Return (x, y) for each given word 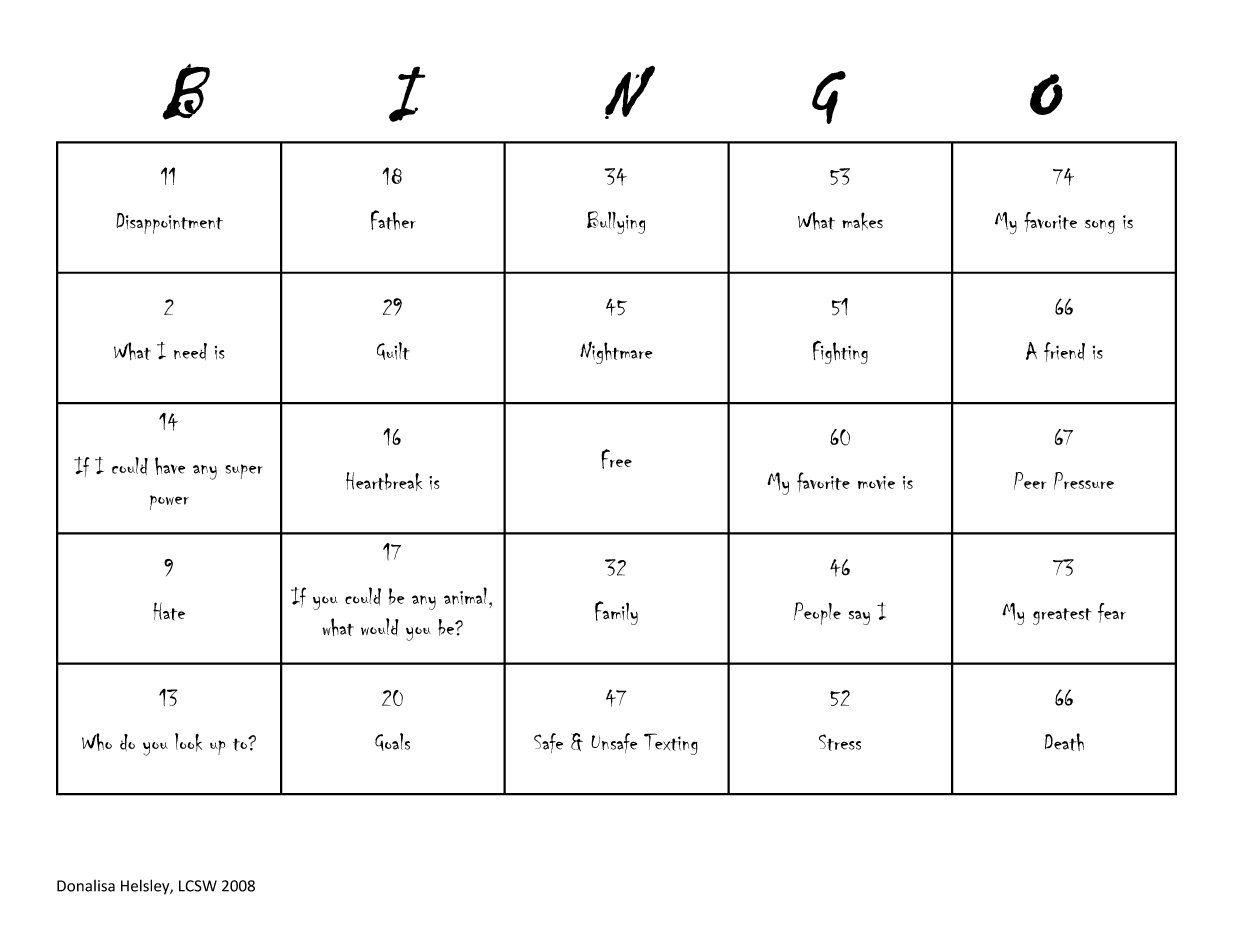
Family (616, 613)
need (190, 351)
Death (1064, 742)
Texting (671, 744)
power (169, 502)
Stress (840, 742)
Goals (392, 742)
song (1100, 226)
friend (1064, 352)
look (188, 742)
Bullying (616, 222)
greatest (1062, 616)
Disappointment (169, 223)
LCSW (198, 886)
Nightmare (616, 352)
